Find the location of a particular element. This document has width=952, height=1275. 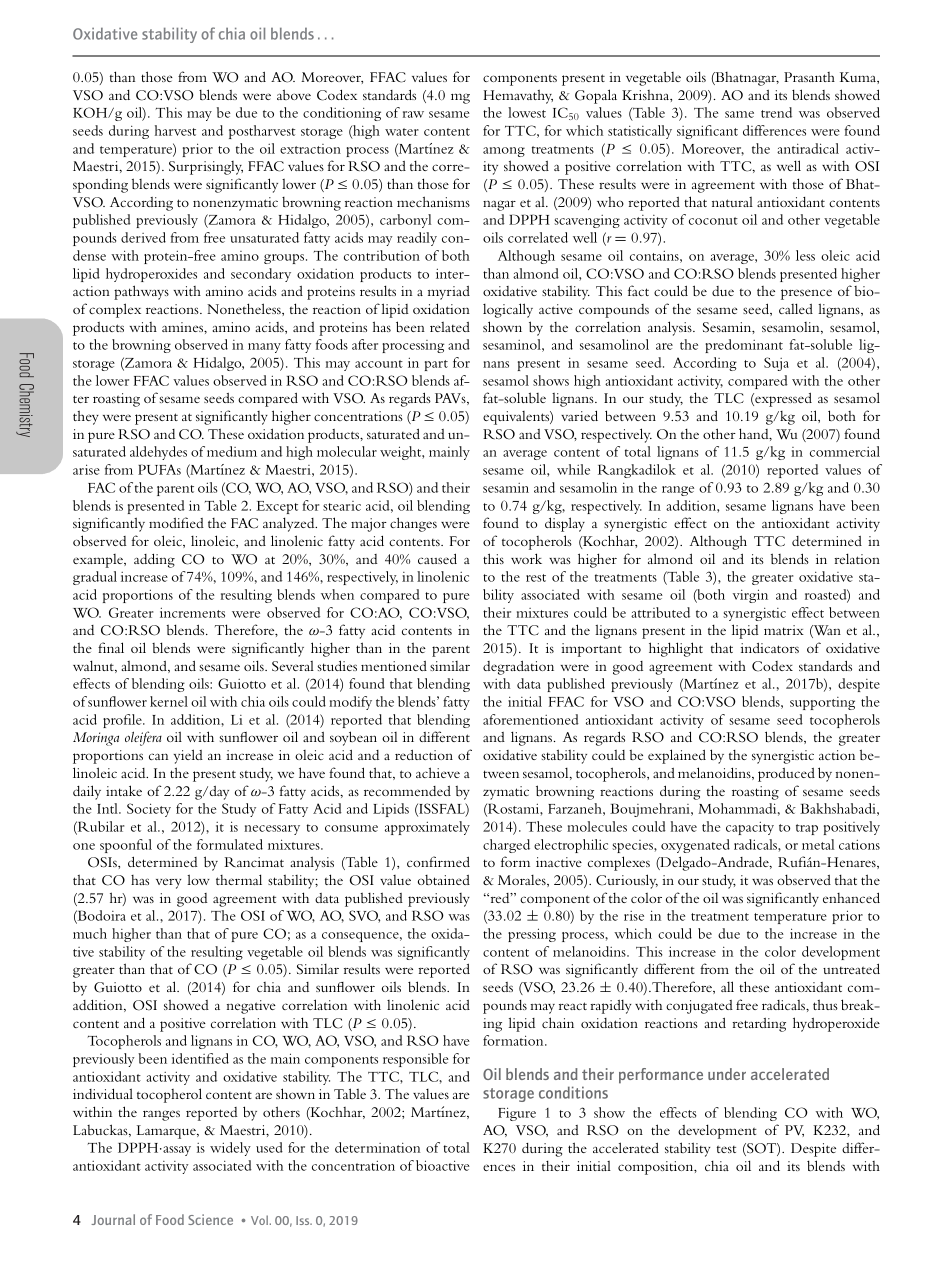

degradation is located at coordinates (518, 668).
